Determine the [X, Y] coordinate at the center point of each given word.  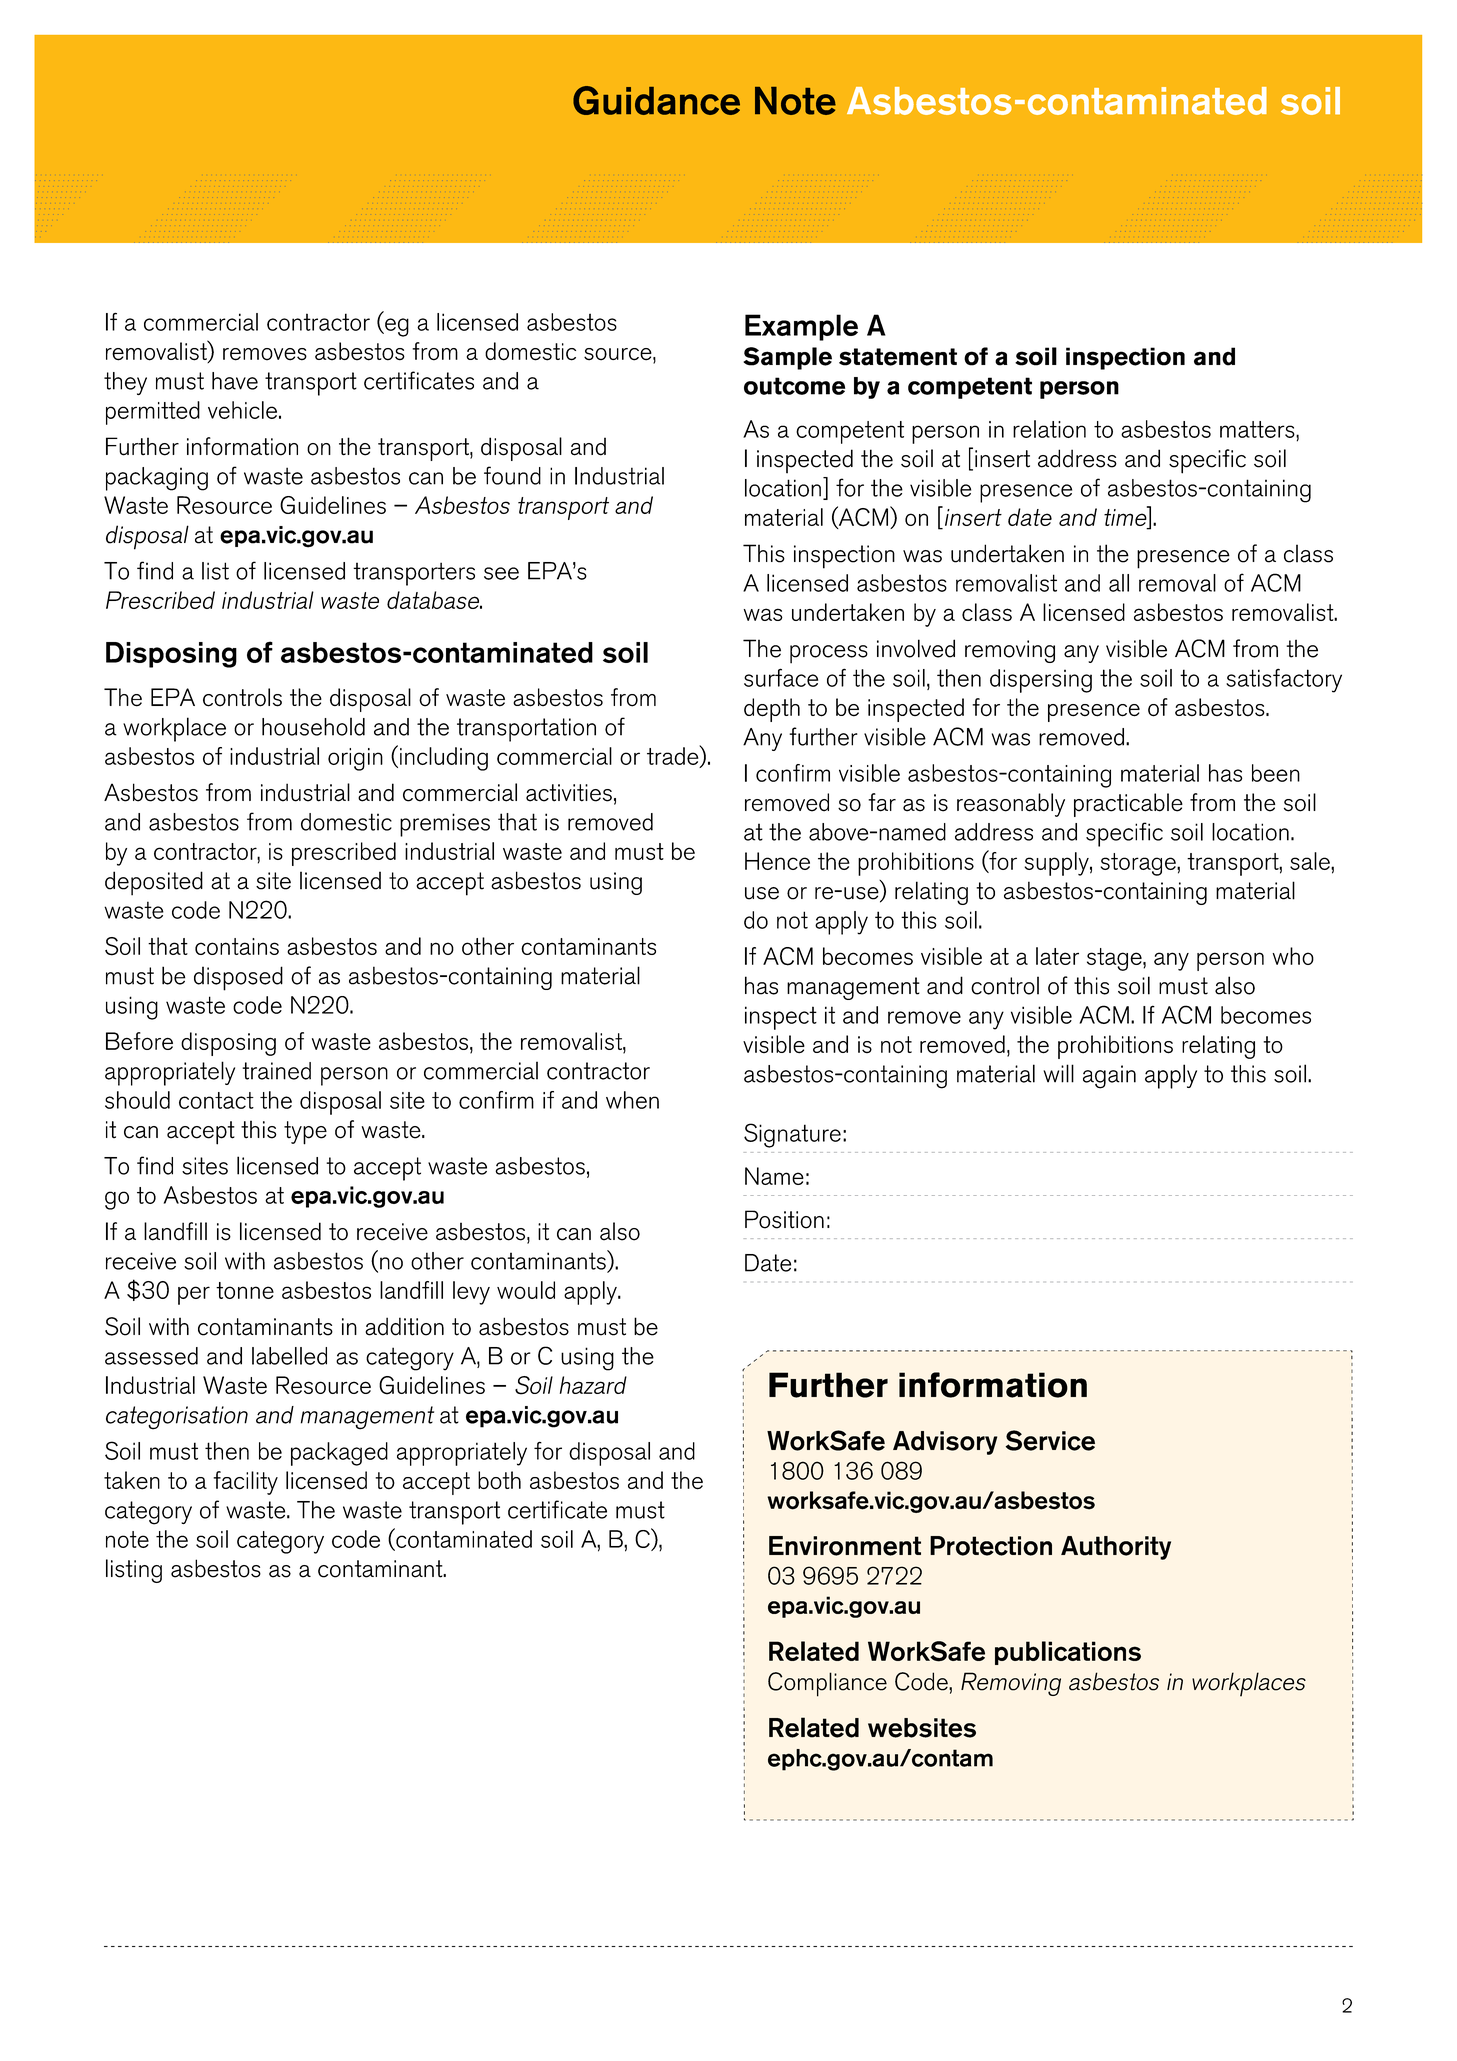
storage [1139, 864]
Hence [777, 861]
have [235, 381]
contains [237, 946]
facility [245, 1483]
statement [898, 357]
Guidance [656, 100]
